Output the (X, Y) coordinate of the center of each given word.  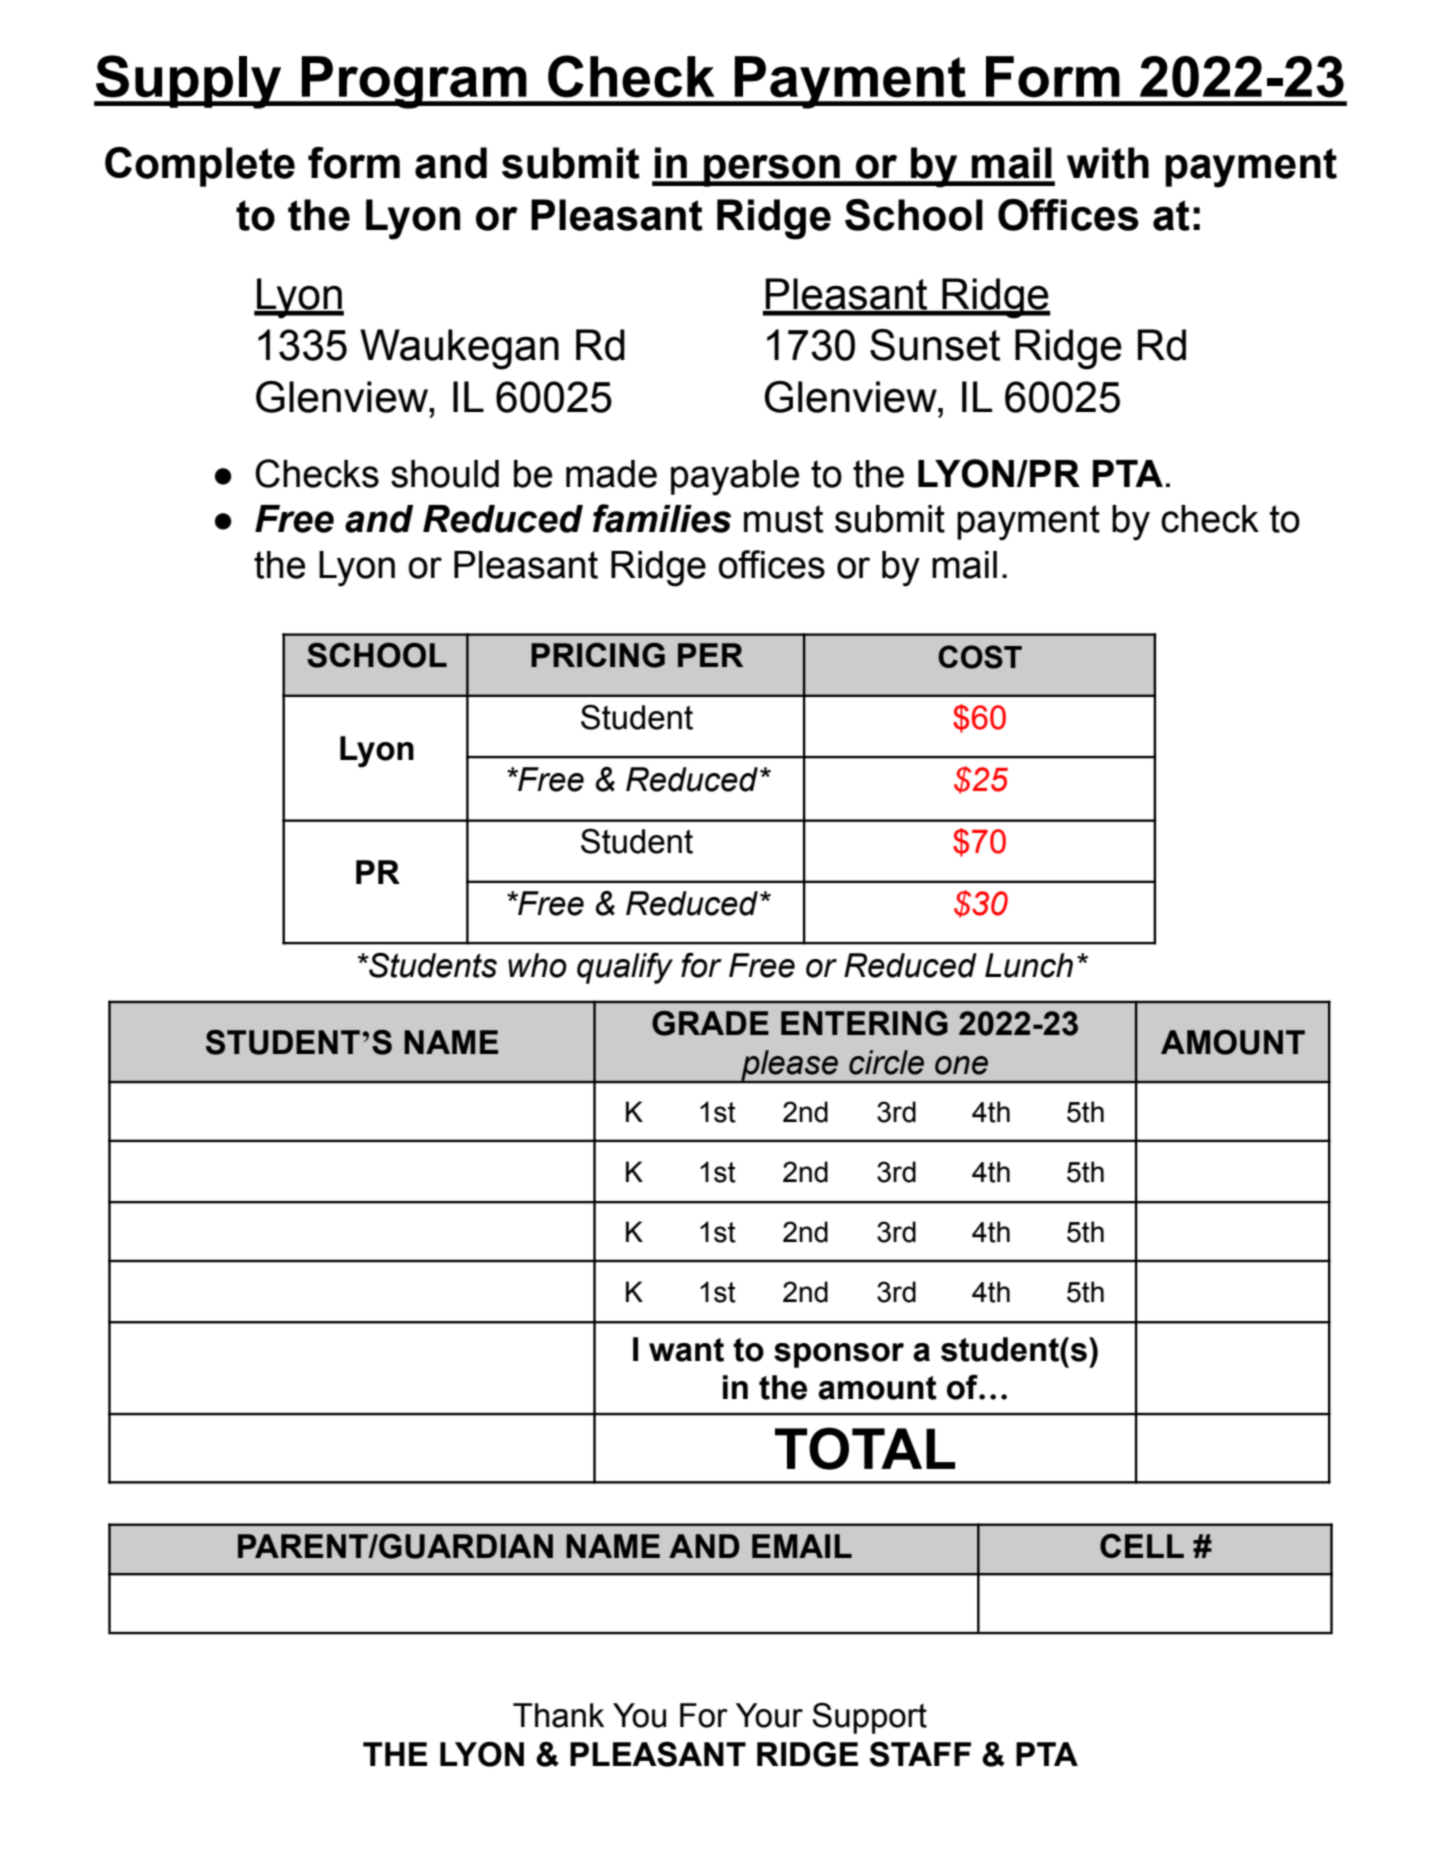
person (772, 170)
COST (980, 657)
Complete (200, 167)
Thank (558, 1715)
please (789, 1066)
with (1108, 163)
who (537, 965)
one (961, 1065)
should (445, 474)
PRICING (598, 655)
